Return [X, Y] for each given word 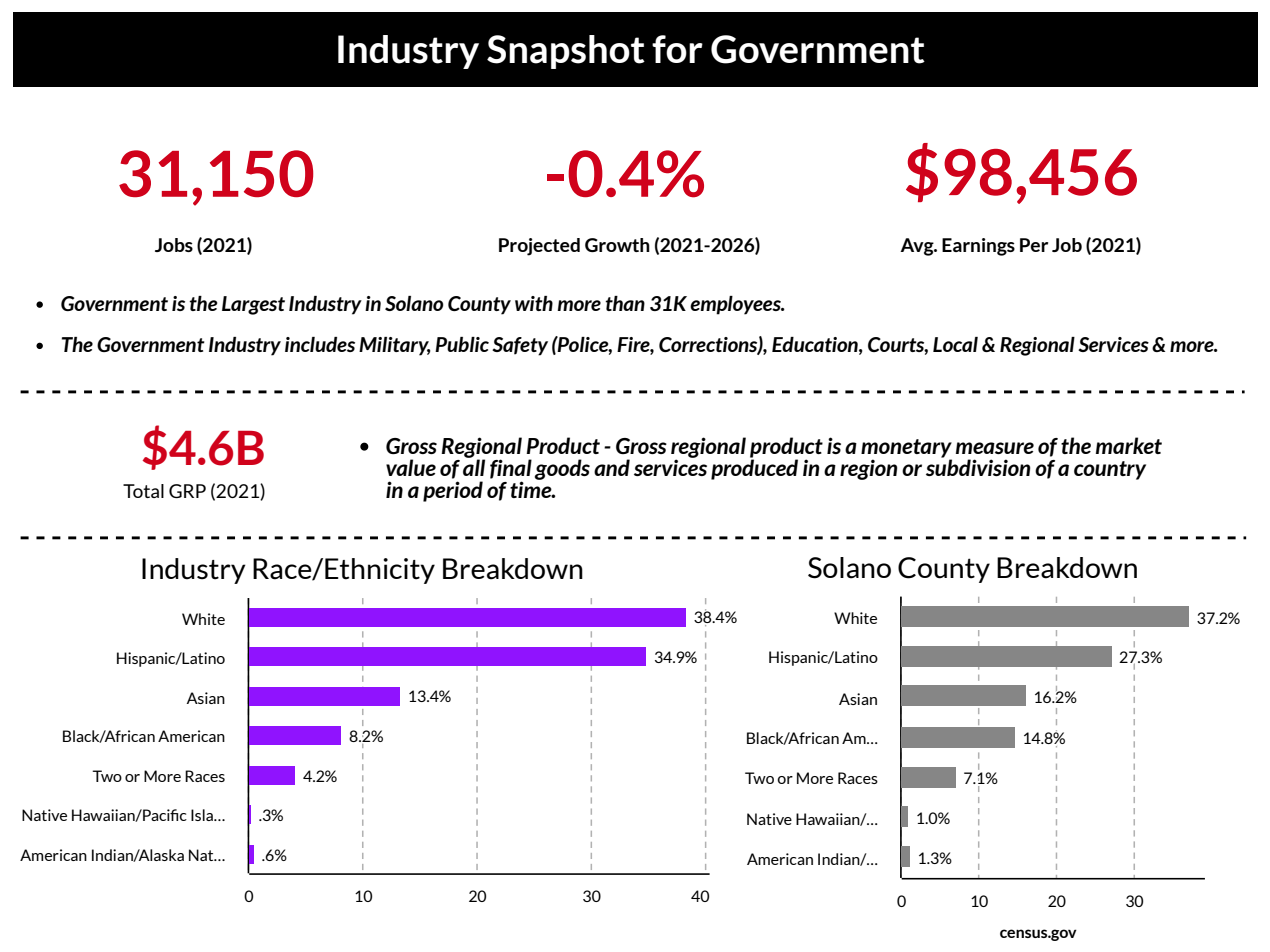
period [453, 491]
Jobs [174, 245]
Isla [203, 815]
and [612, 467]
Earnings [978, 247]
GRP [187, 491]
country [1110, 470]
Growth [617, 245]
